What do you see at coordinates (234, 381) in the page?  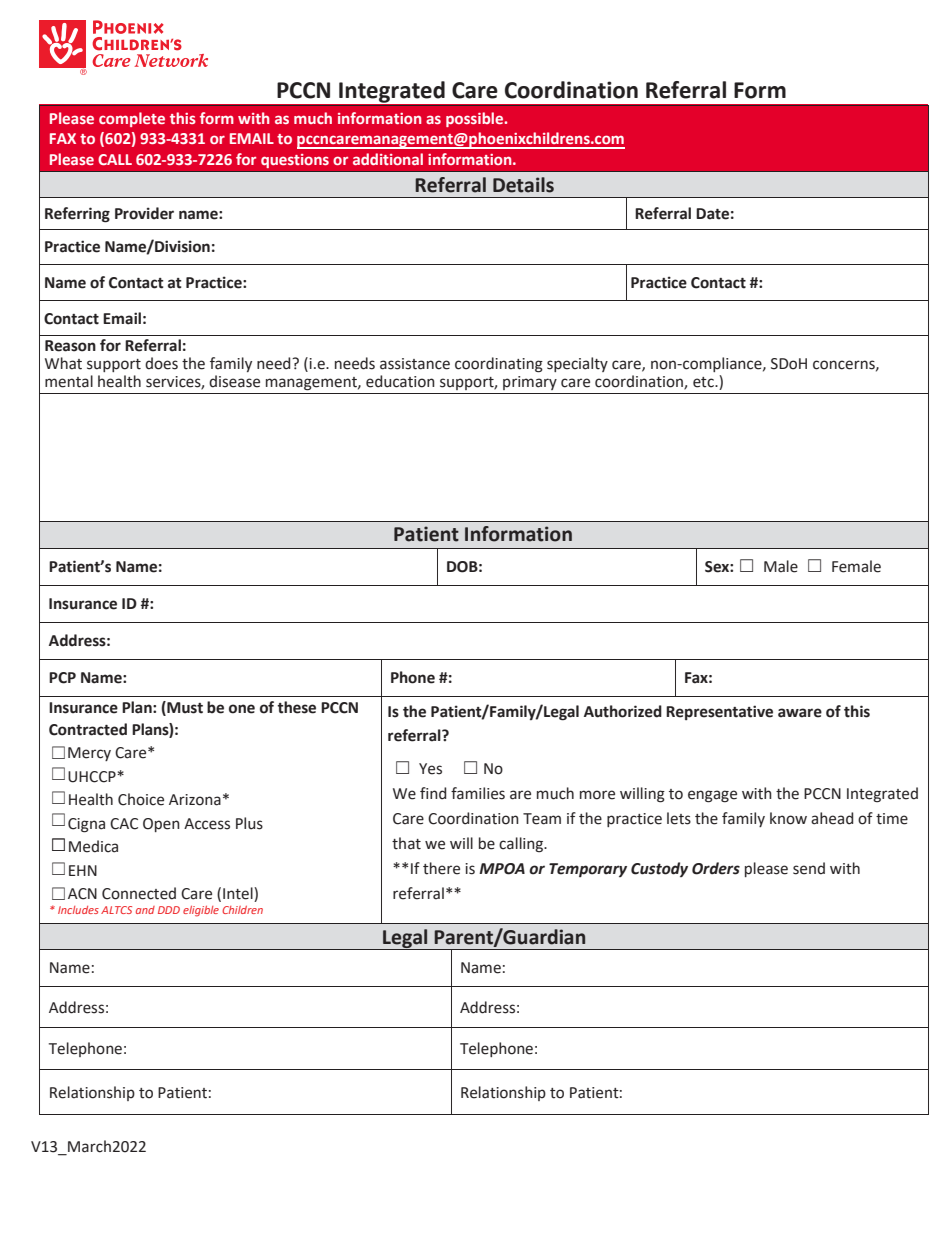 I see `disease` at bounding box center [234, 381].
